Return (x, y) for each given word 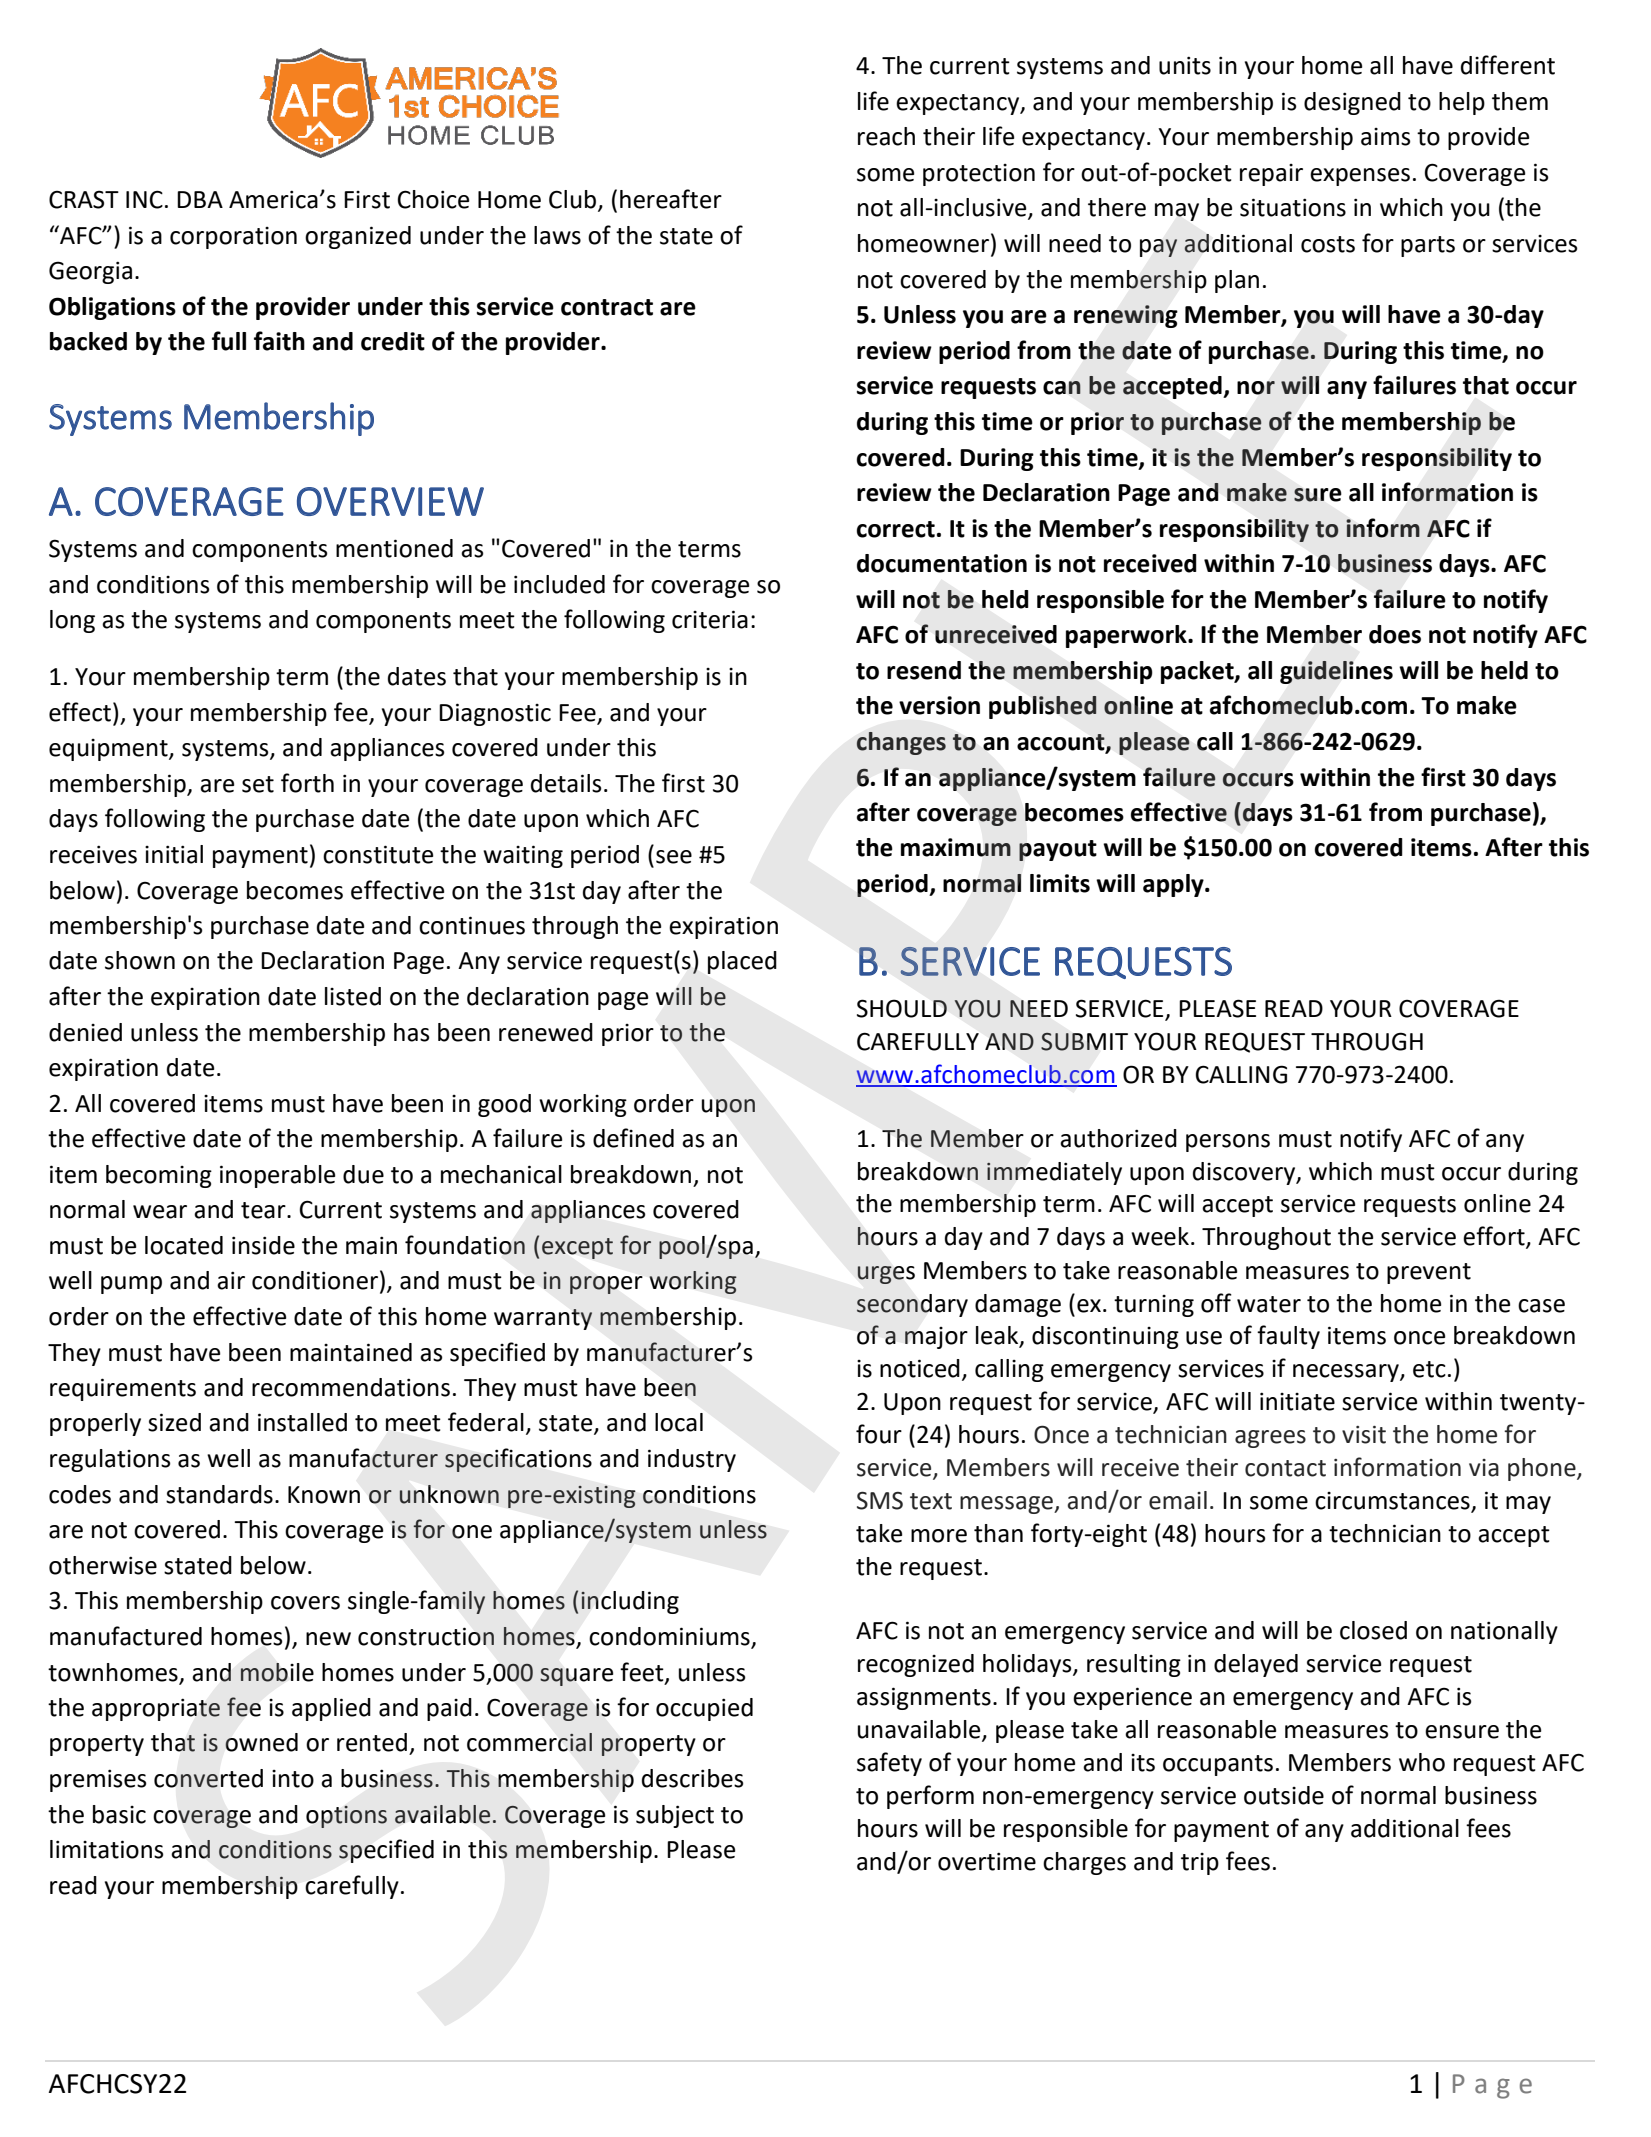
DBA (200, 199)
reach (886, 136)
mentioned (394, 548)
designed (1352, 103)
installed (302, 1422)
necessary (1347, 1373)
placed (742, 962)
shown (140, 960)
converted (208, 1778)
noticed (920, 1368)
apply (1174, 885)
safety (889, 1764)
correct (896, 529)
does (1395, 634)
